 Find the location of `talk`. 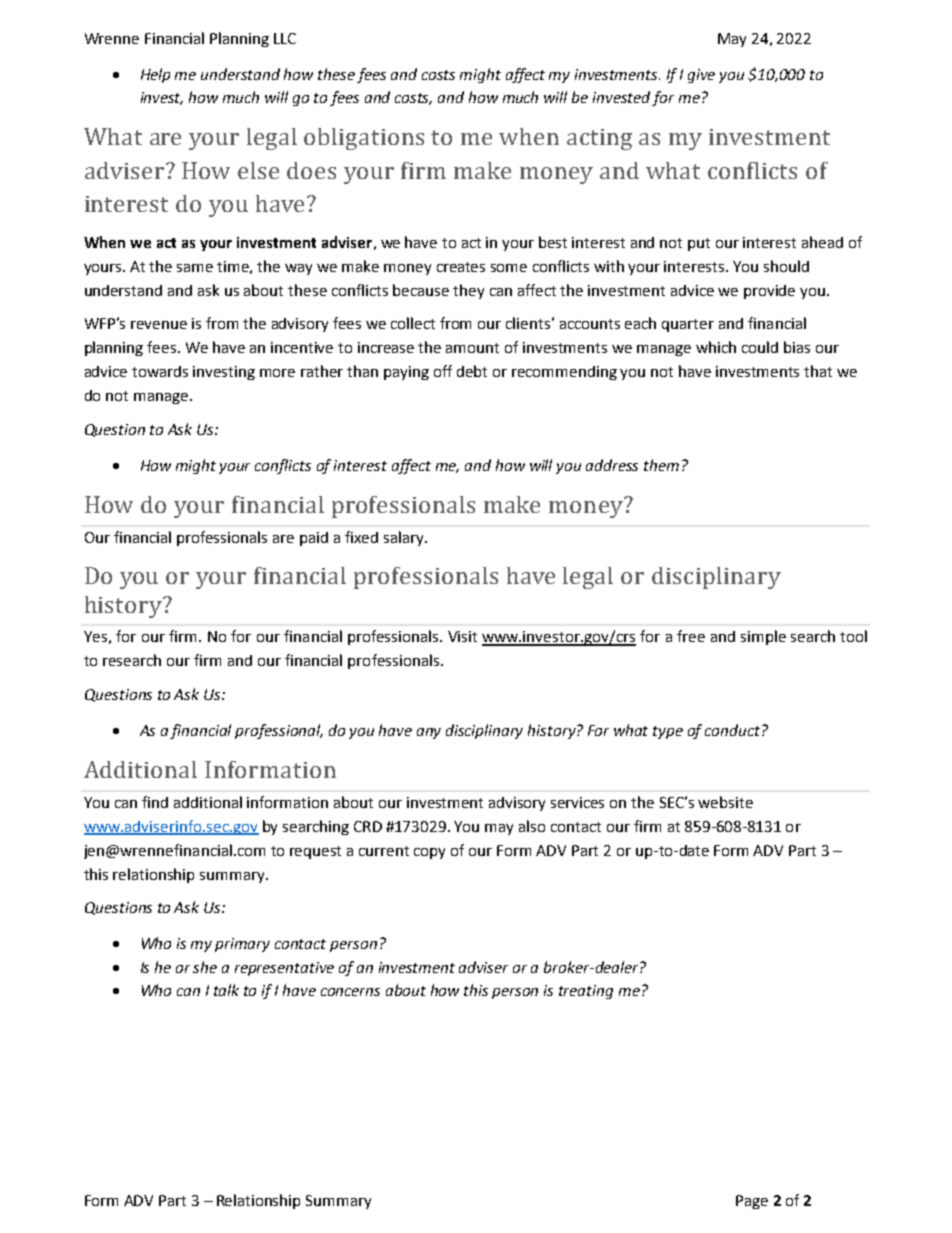

talk is located at coordinates (226, 990).
